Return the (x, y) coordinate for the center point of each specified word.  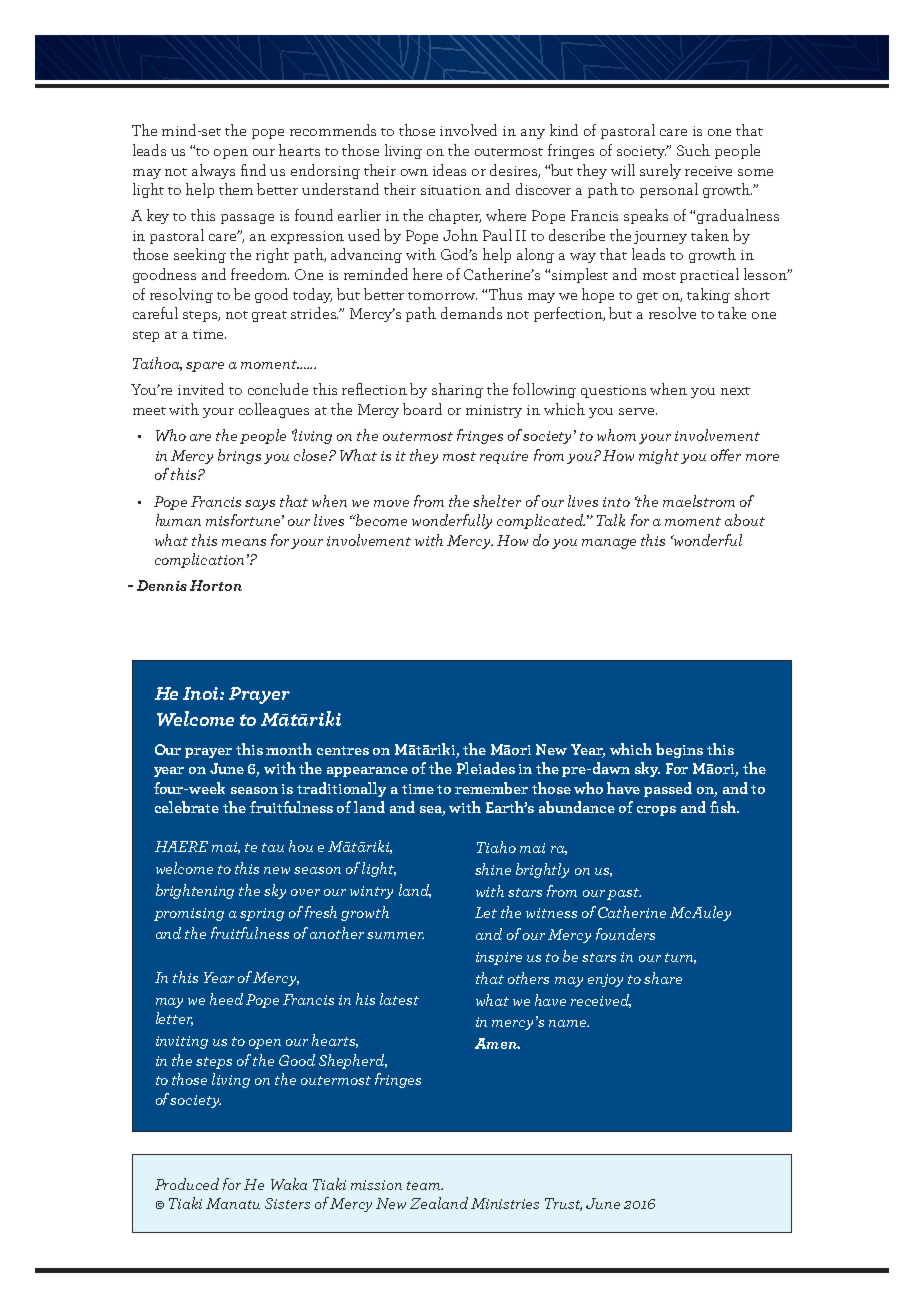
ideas (449, 170)
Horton (216, 585)
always (213, 171)
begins (679, 750)
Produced (187, 1184)
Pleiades (486, 768)
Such (693, 150)
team (425, 1185)
